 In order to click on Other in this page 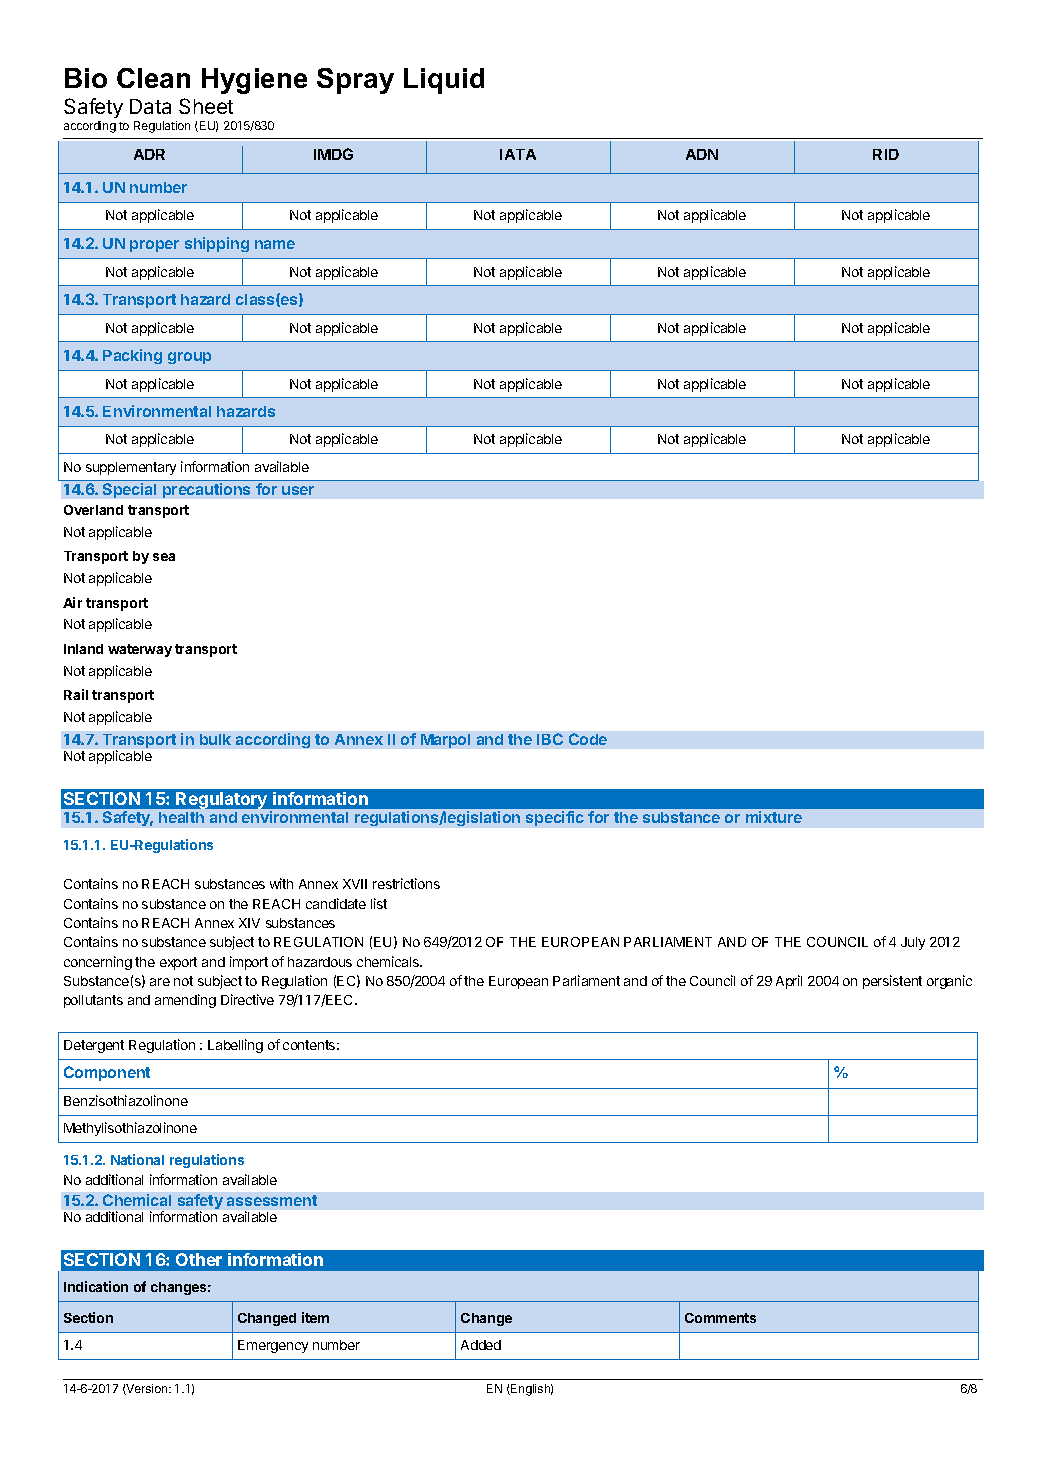, I will do `click(199, 1259)`.
